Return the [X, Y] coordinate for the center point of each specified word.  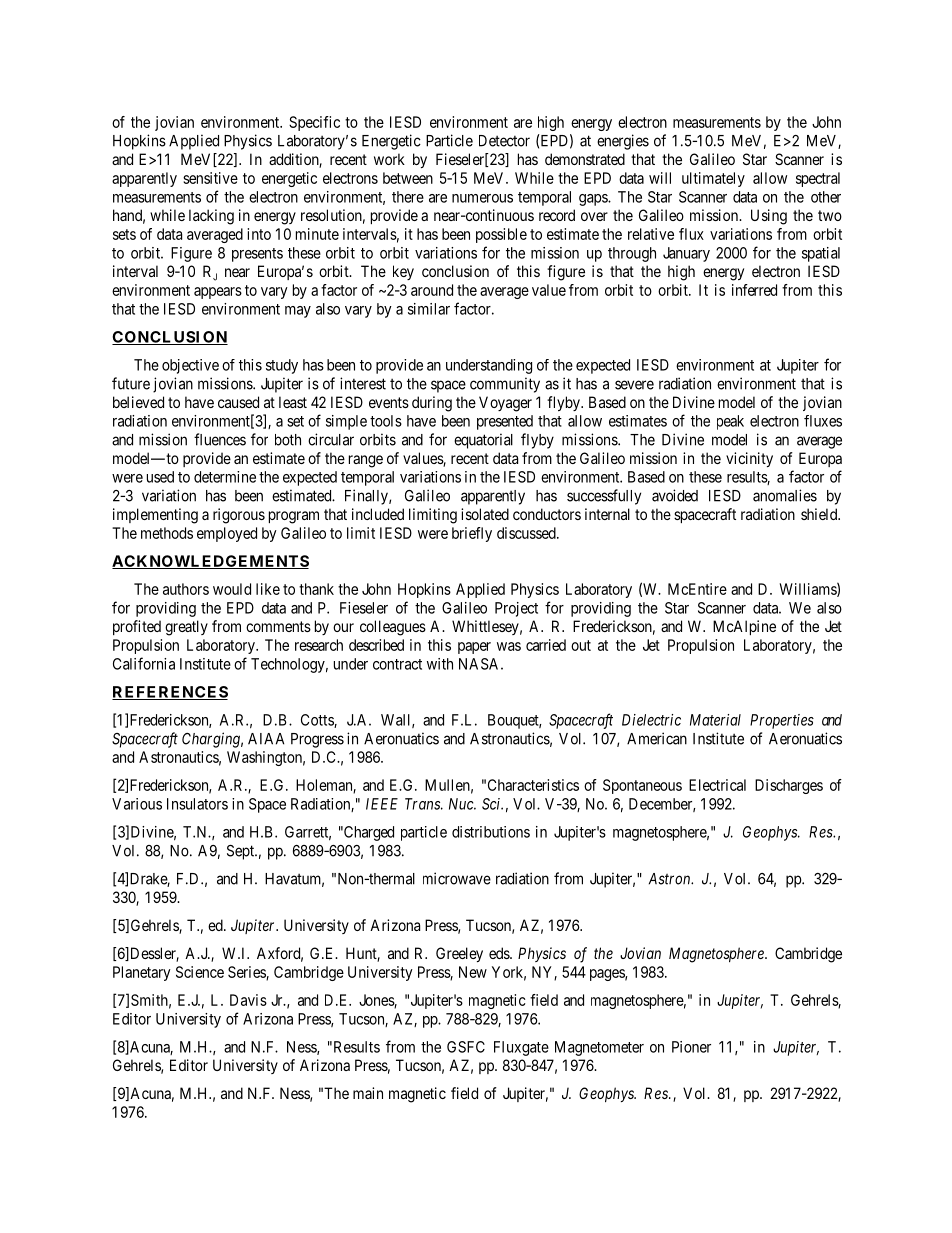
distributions [491, 832]
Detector [504, 141]
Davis [248, 1000]
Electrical [717, 785]
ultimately [713, 179]
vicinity [749, 459]
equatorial [483, 441]
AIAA [266, 739]
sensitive [210, 178]
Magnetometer [599, 1048]
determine [225, 477]
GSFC [466, 1047]
